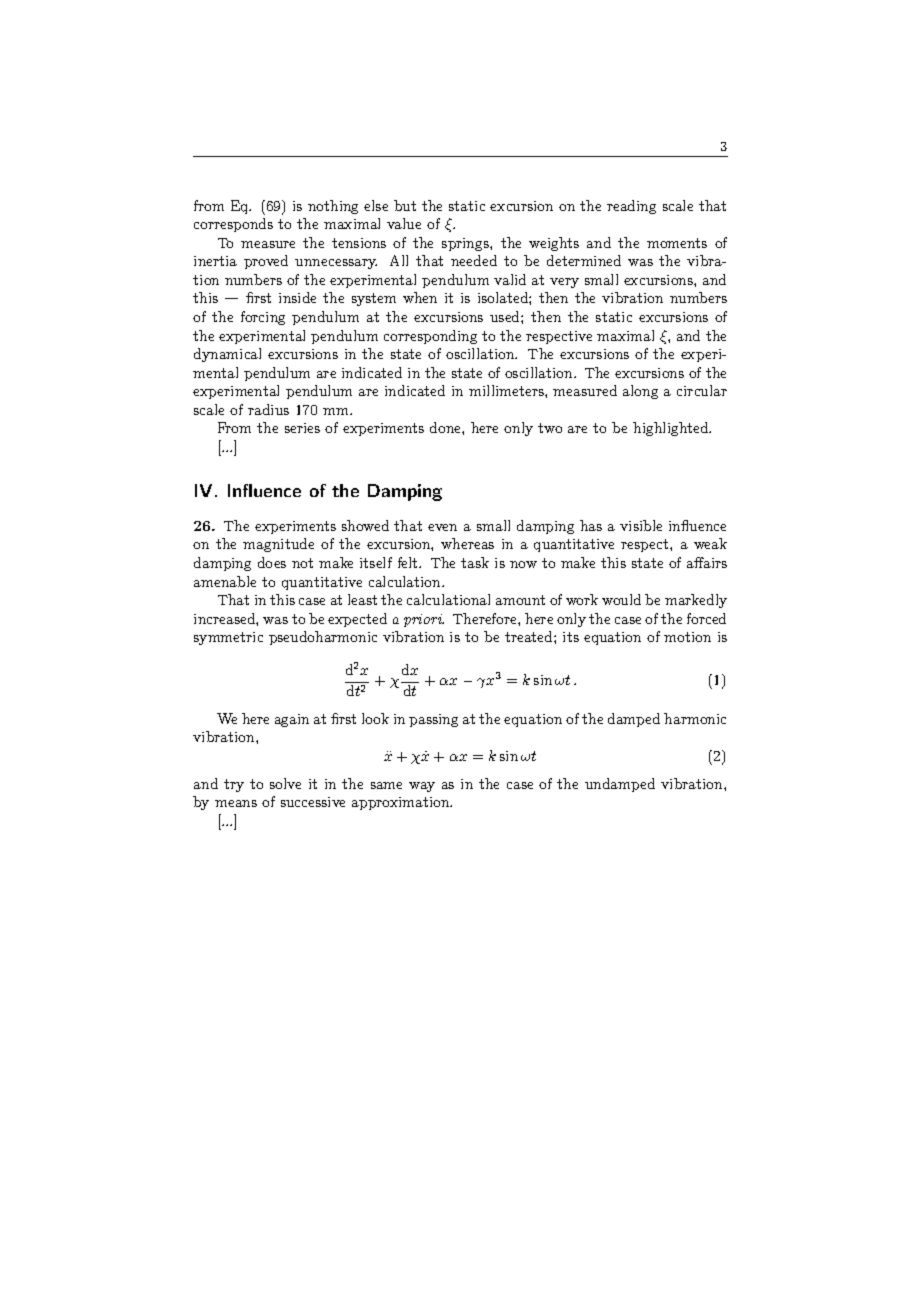 The height and width of the document is (1308, 924). I want to click on reading, so click(631, 207).
